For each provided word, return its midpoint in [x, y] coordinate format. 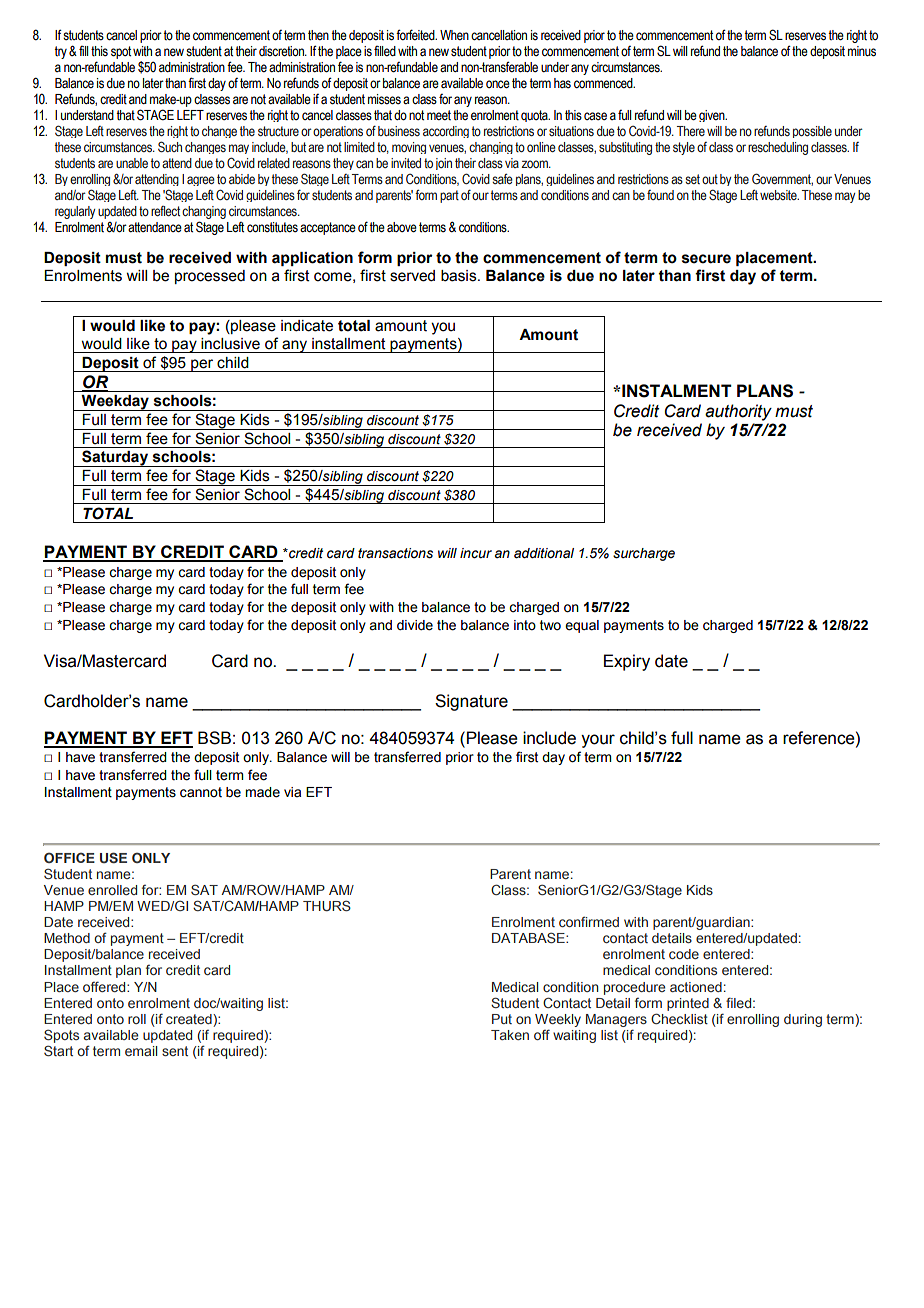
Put [502, 1019]
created [190, 1019]
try [60, 52]
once [498, 84]
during [803, 1020]
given [713, 116]
